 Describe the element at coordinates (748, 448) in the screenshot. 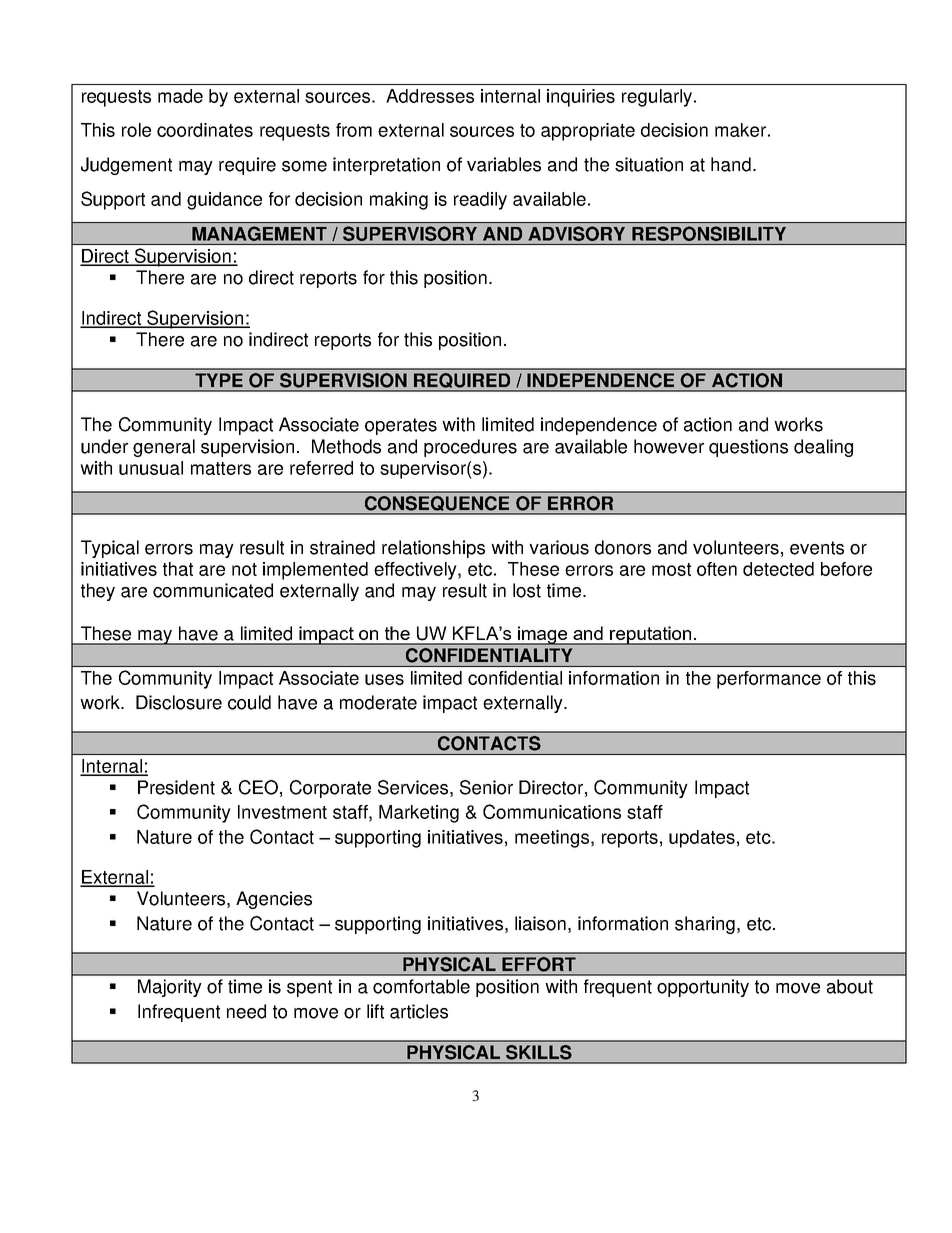

I see `questions` at that location.
